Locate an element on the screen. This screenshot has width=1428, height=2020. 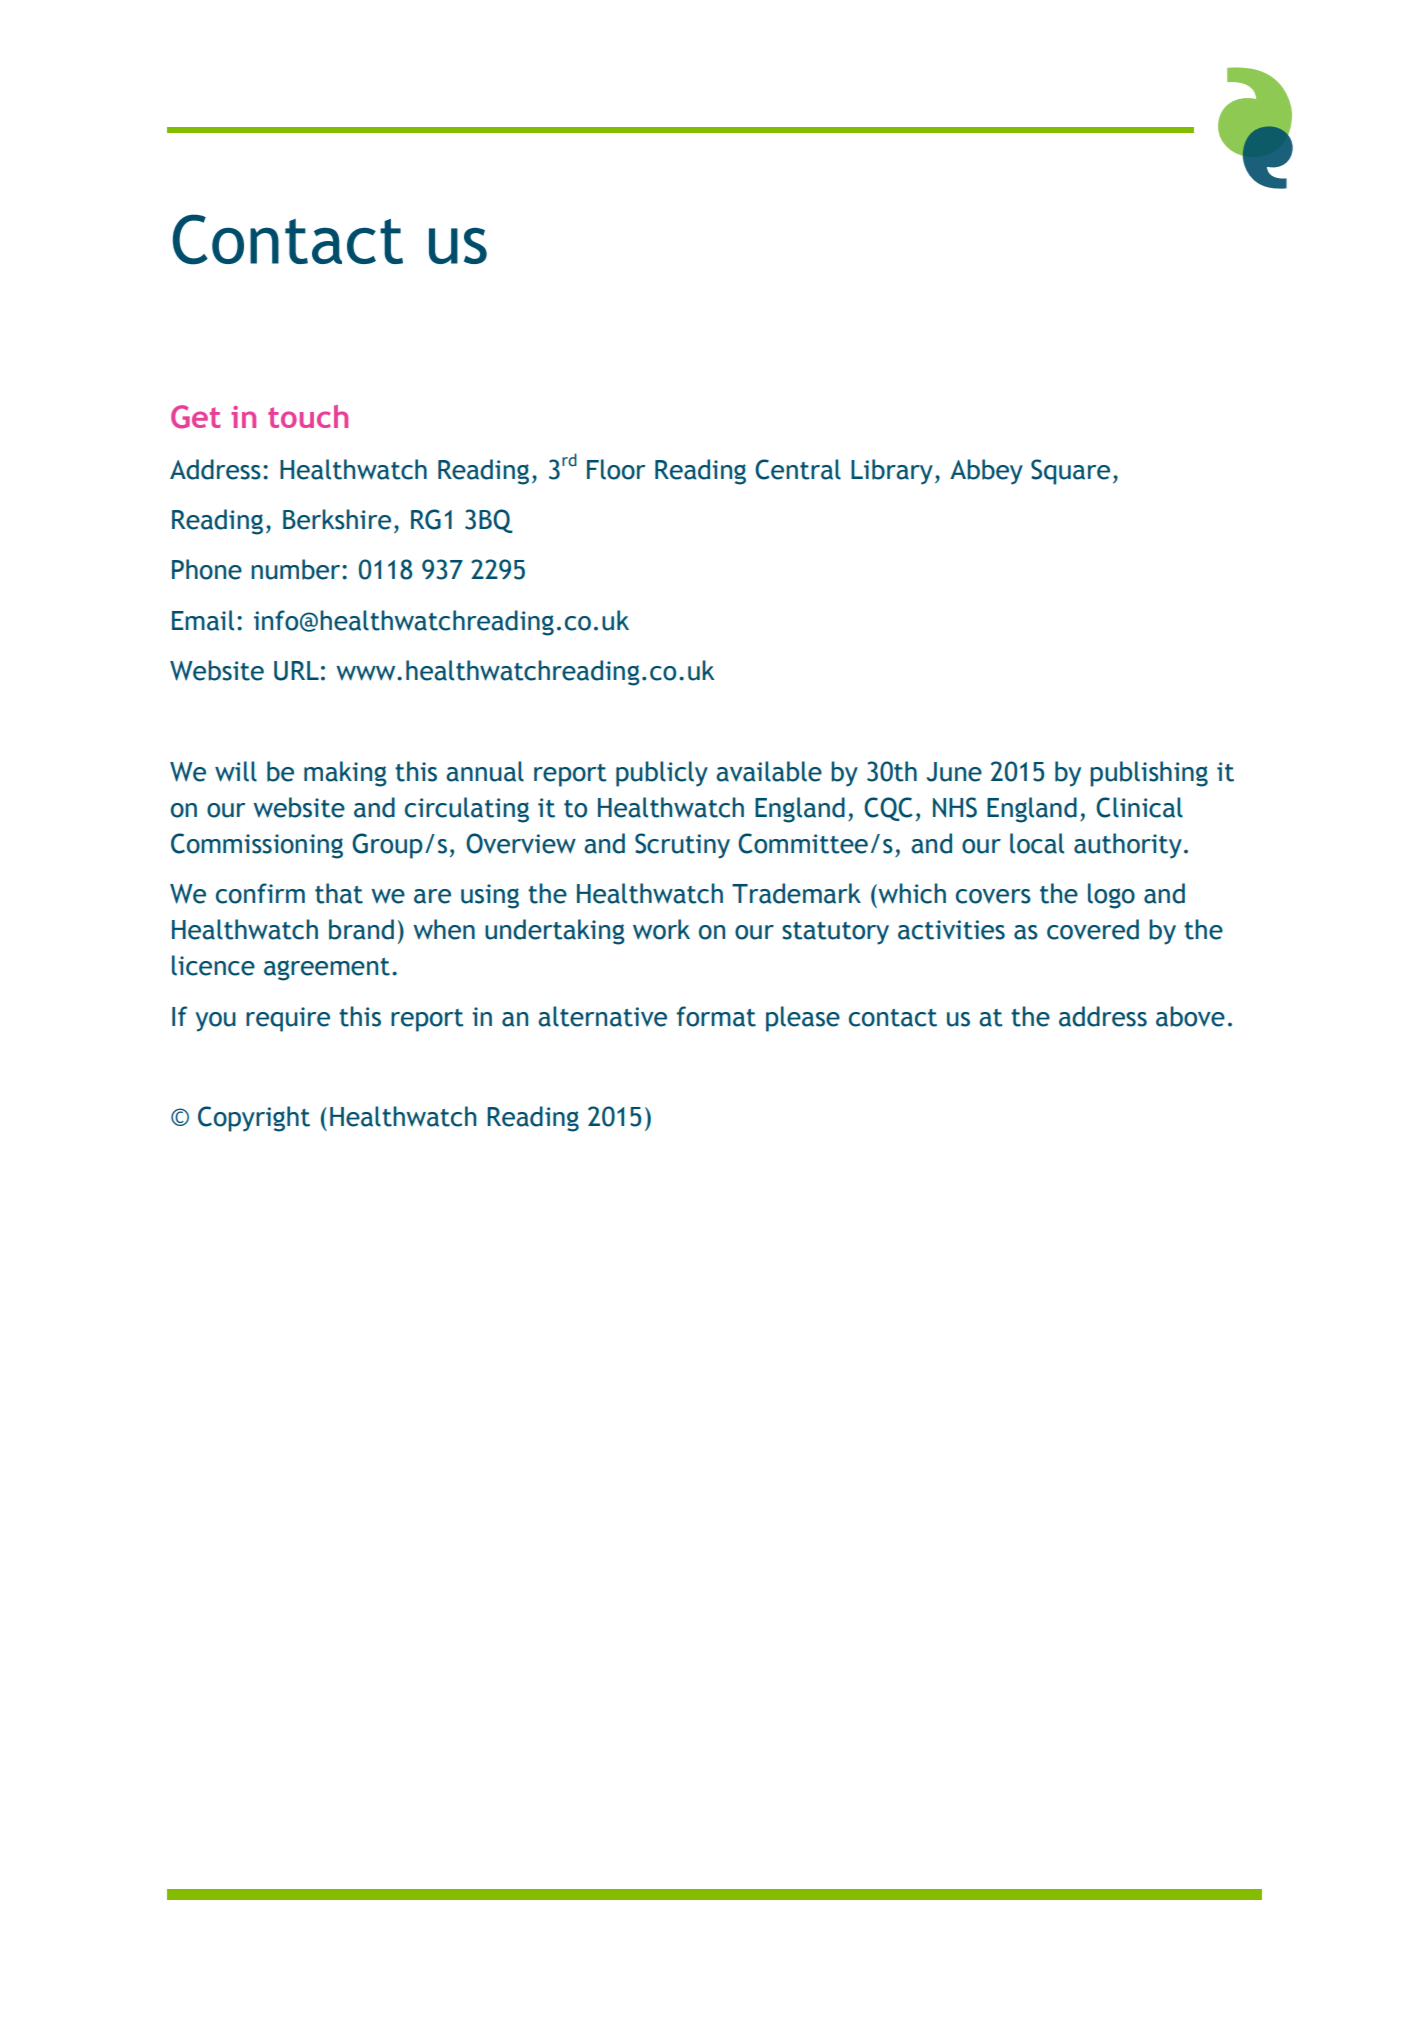
Floor is located at coordinates (616, 469).
